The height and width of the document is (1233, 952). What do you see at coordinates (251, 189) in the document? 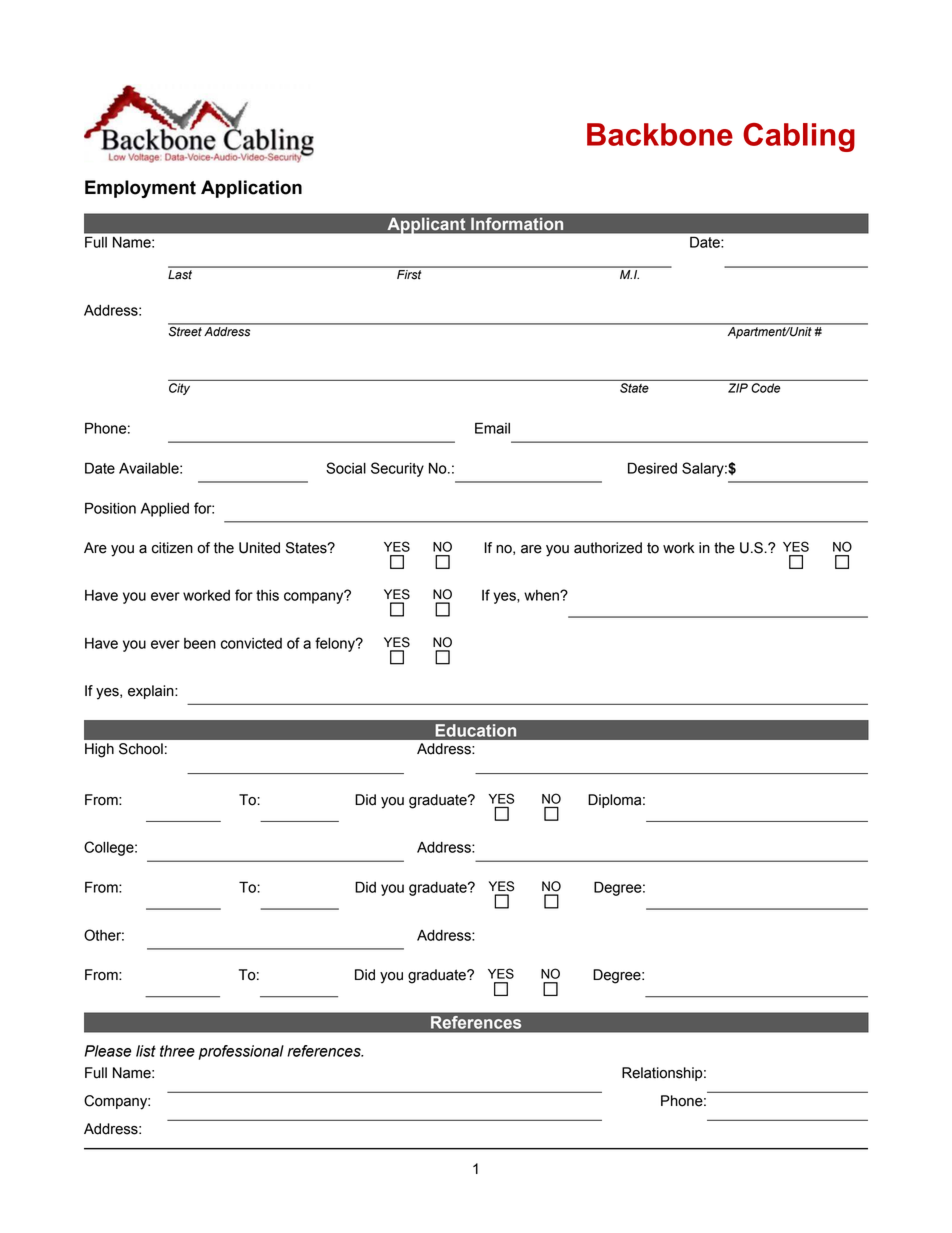
I see `Application` at bounding box center [251, 189].
